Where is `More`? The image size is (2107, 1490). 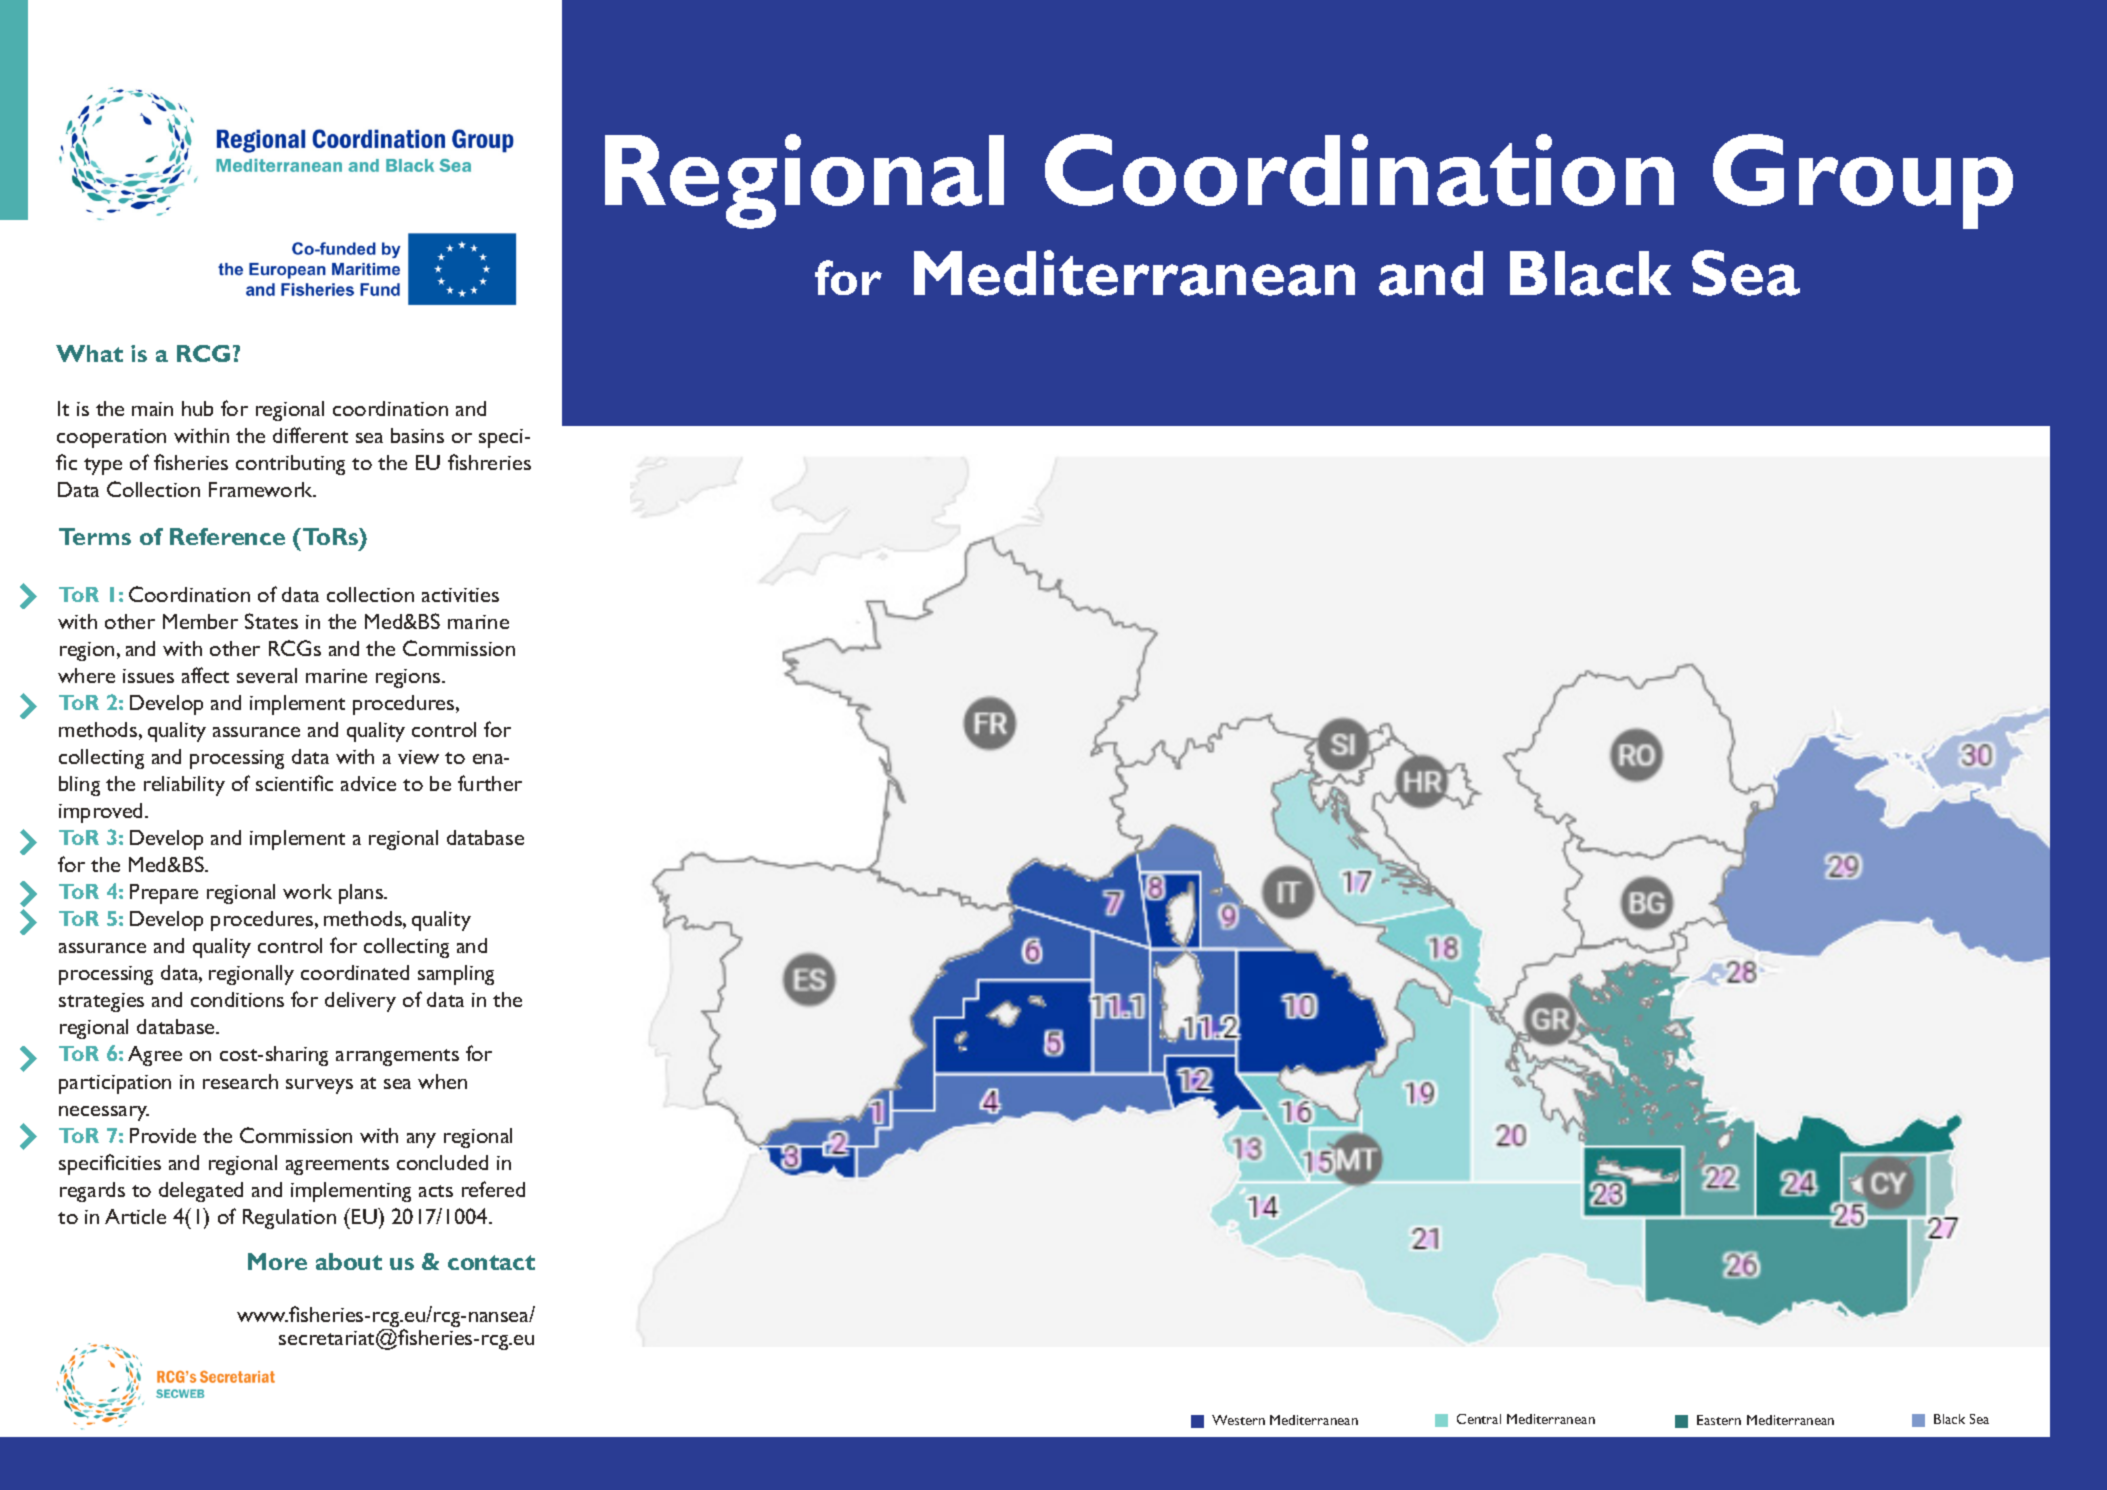
More is located at coordinates (277, 1261).
